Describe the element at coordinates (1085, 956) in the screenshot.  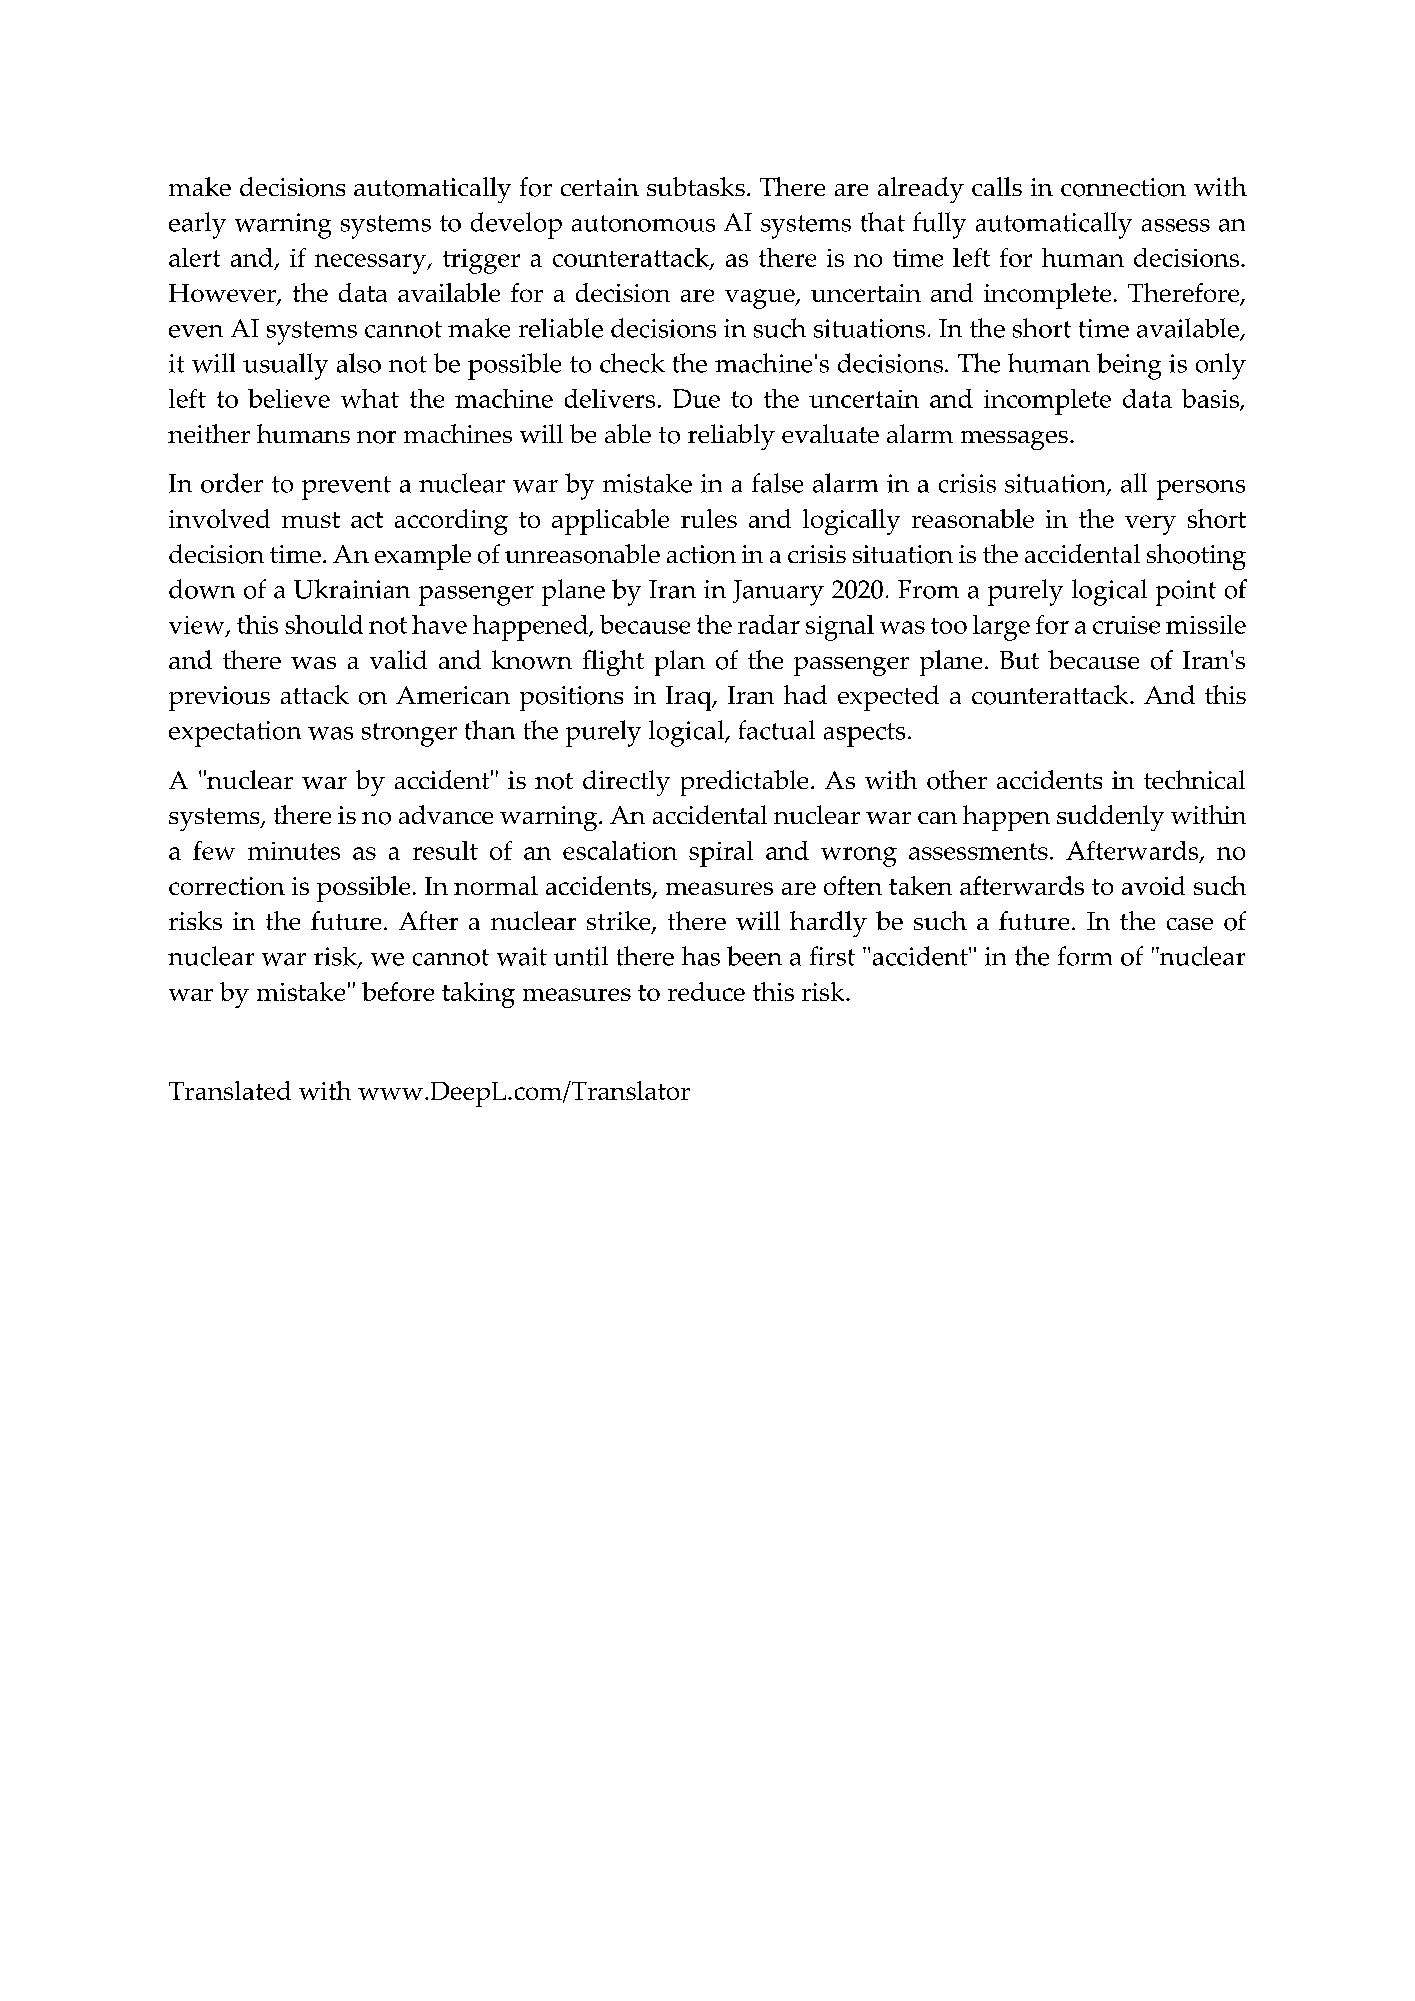
I see `form` at that location.
